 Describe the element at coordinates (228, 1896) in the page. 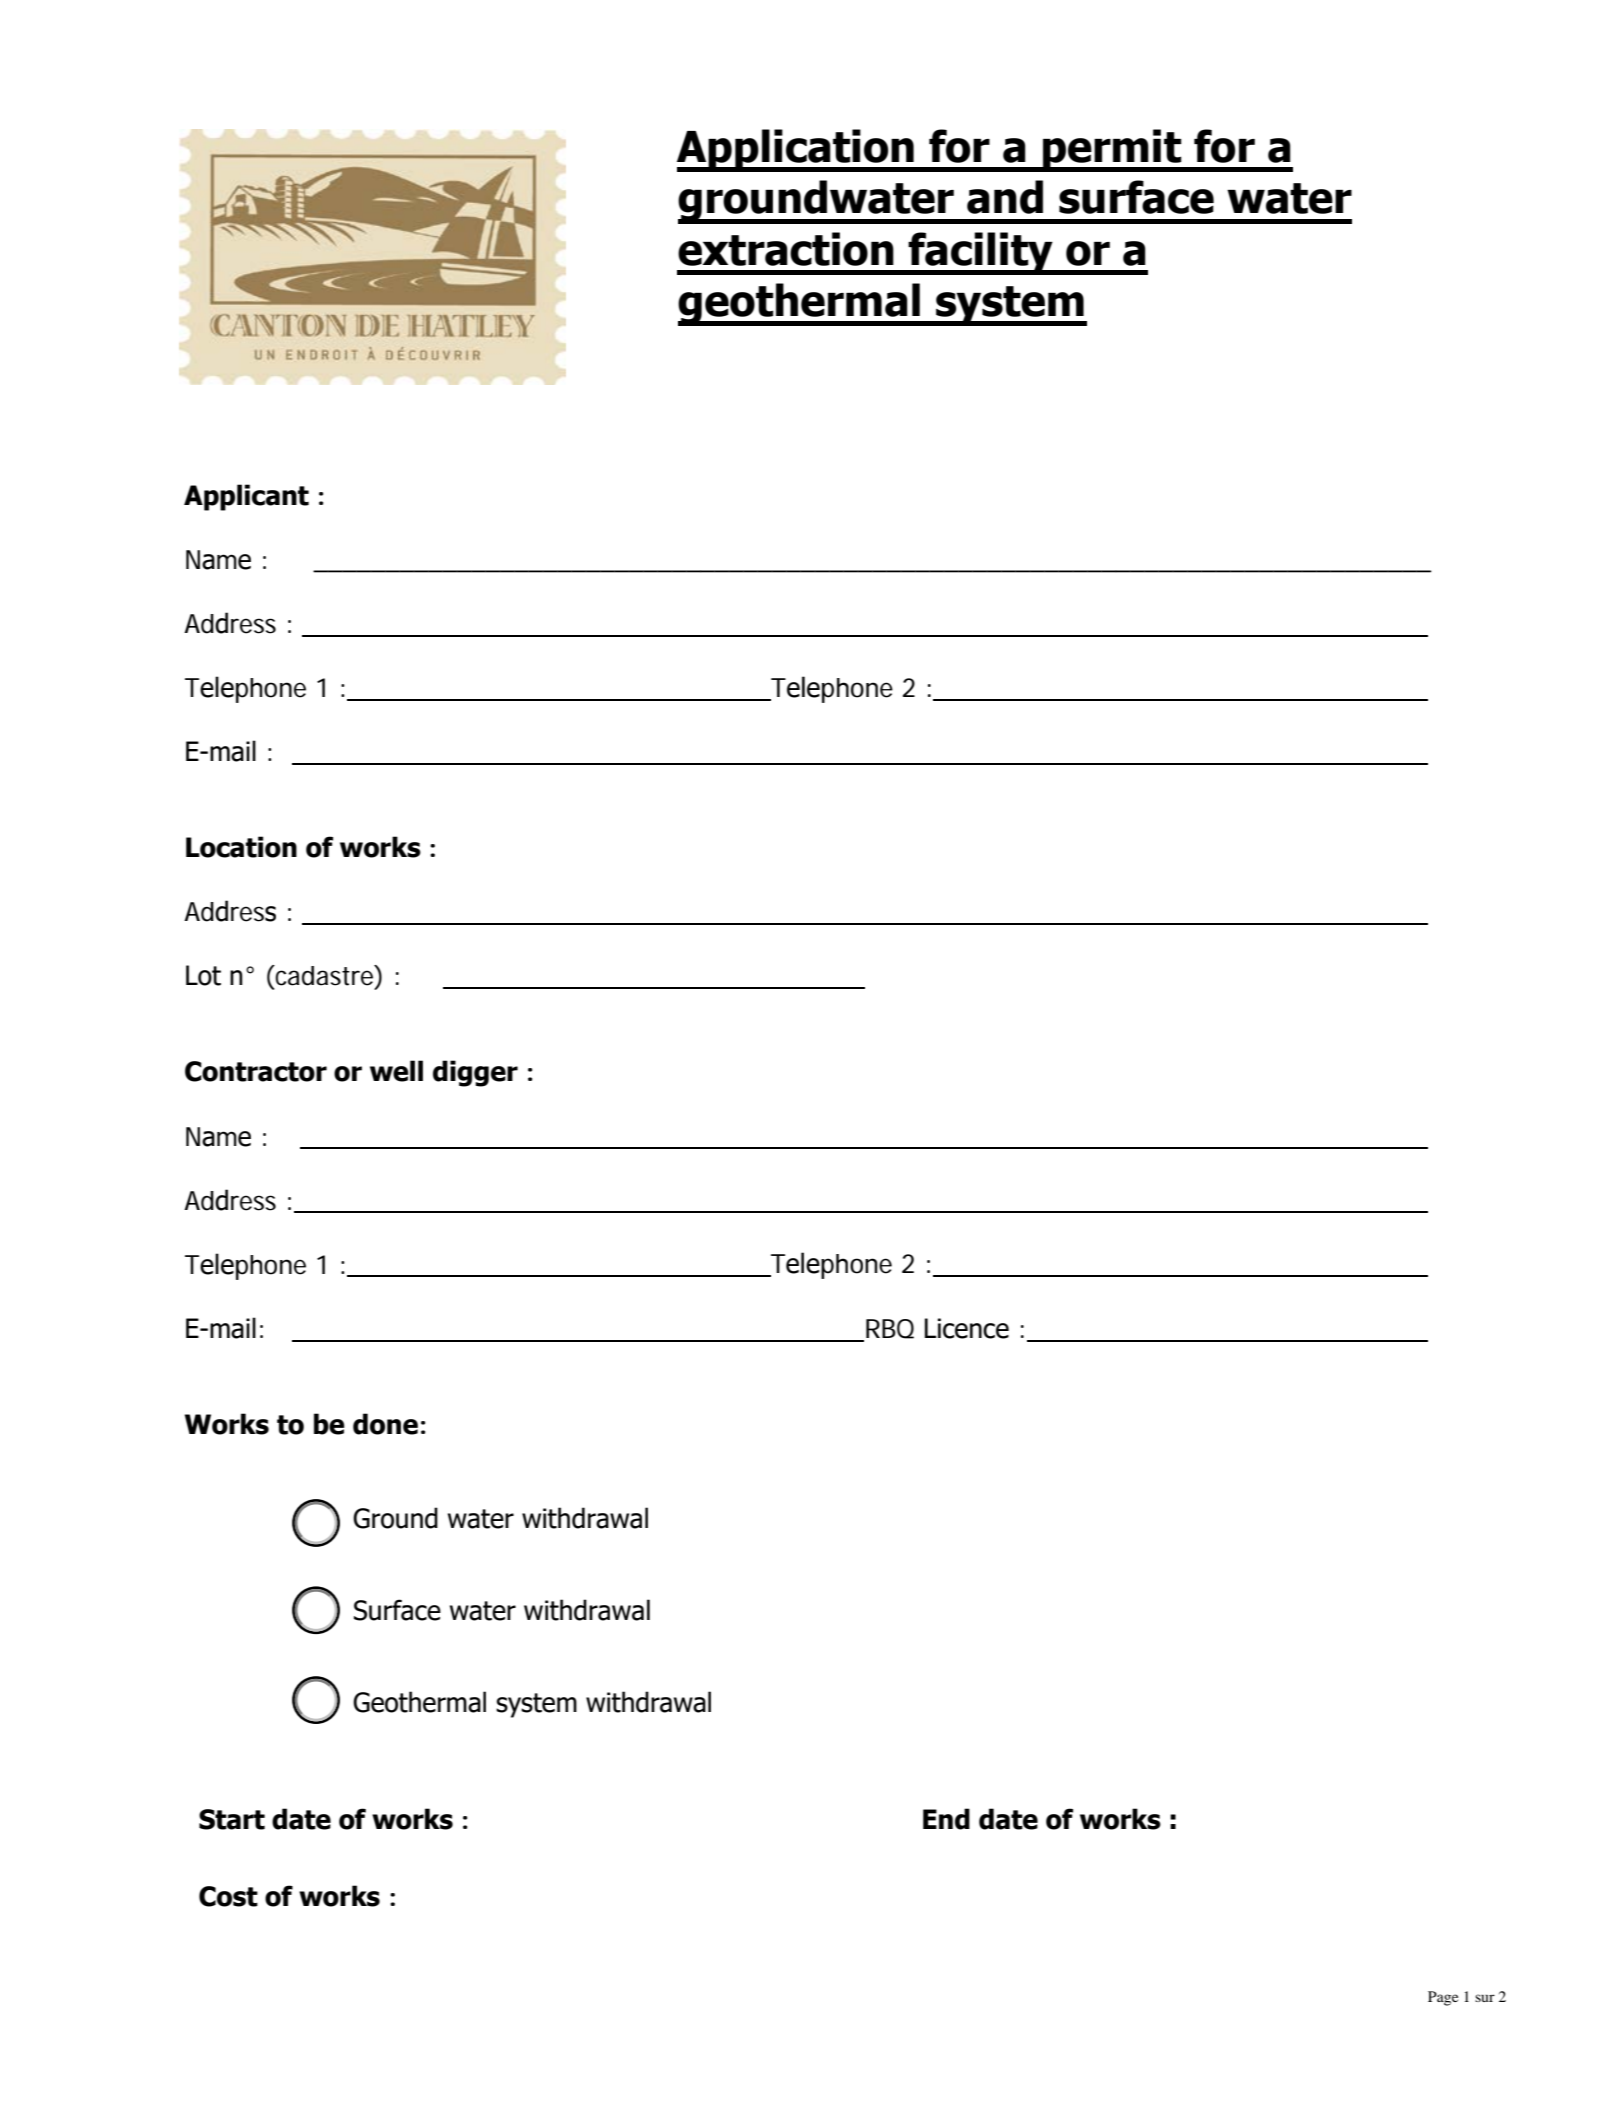

I see `Cost` at that location.
